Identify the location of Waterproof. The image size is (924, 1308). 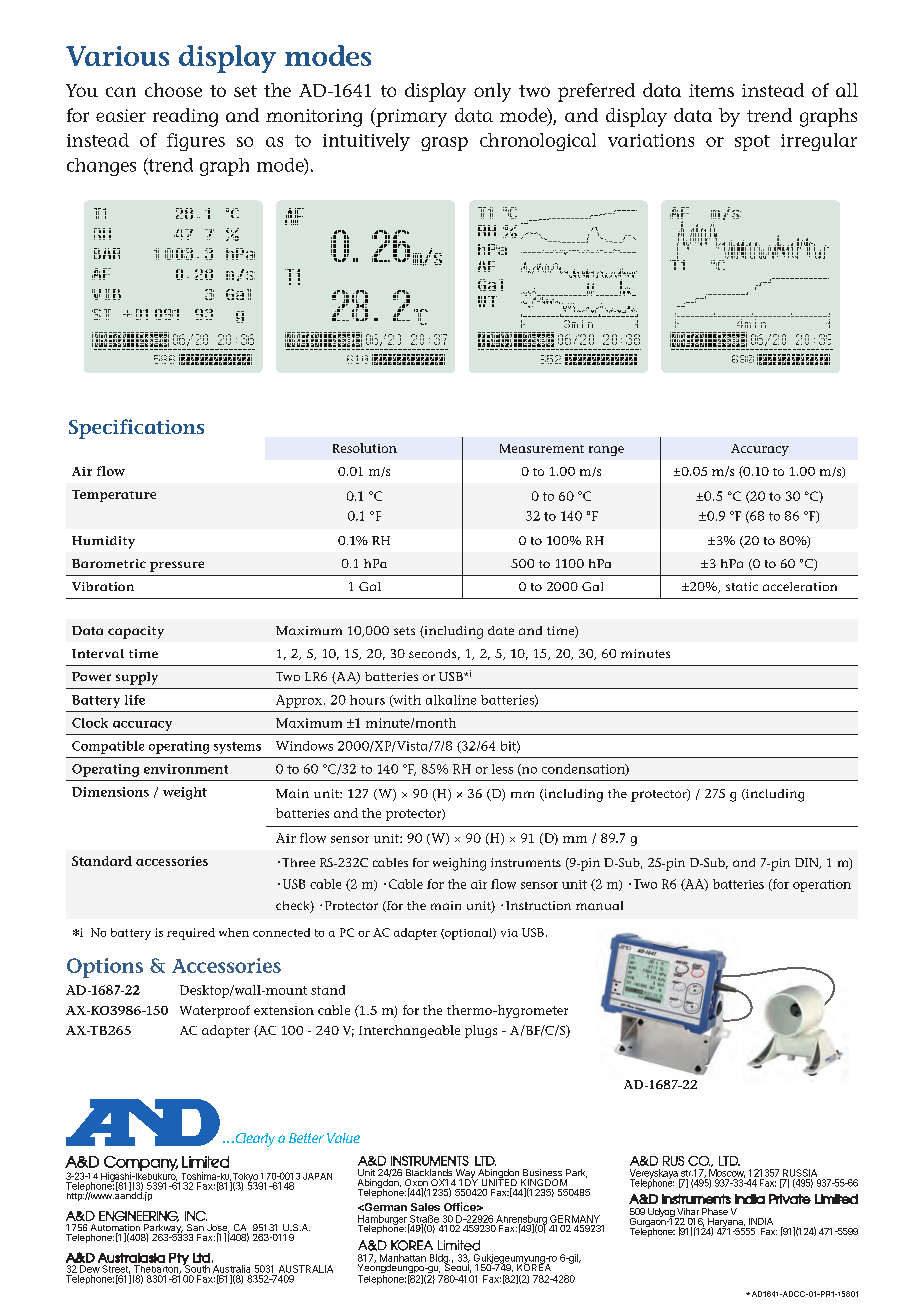
(215, 1011).
